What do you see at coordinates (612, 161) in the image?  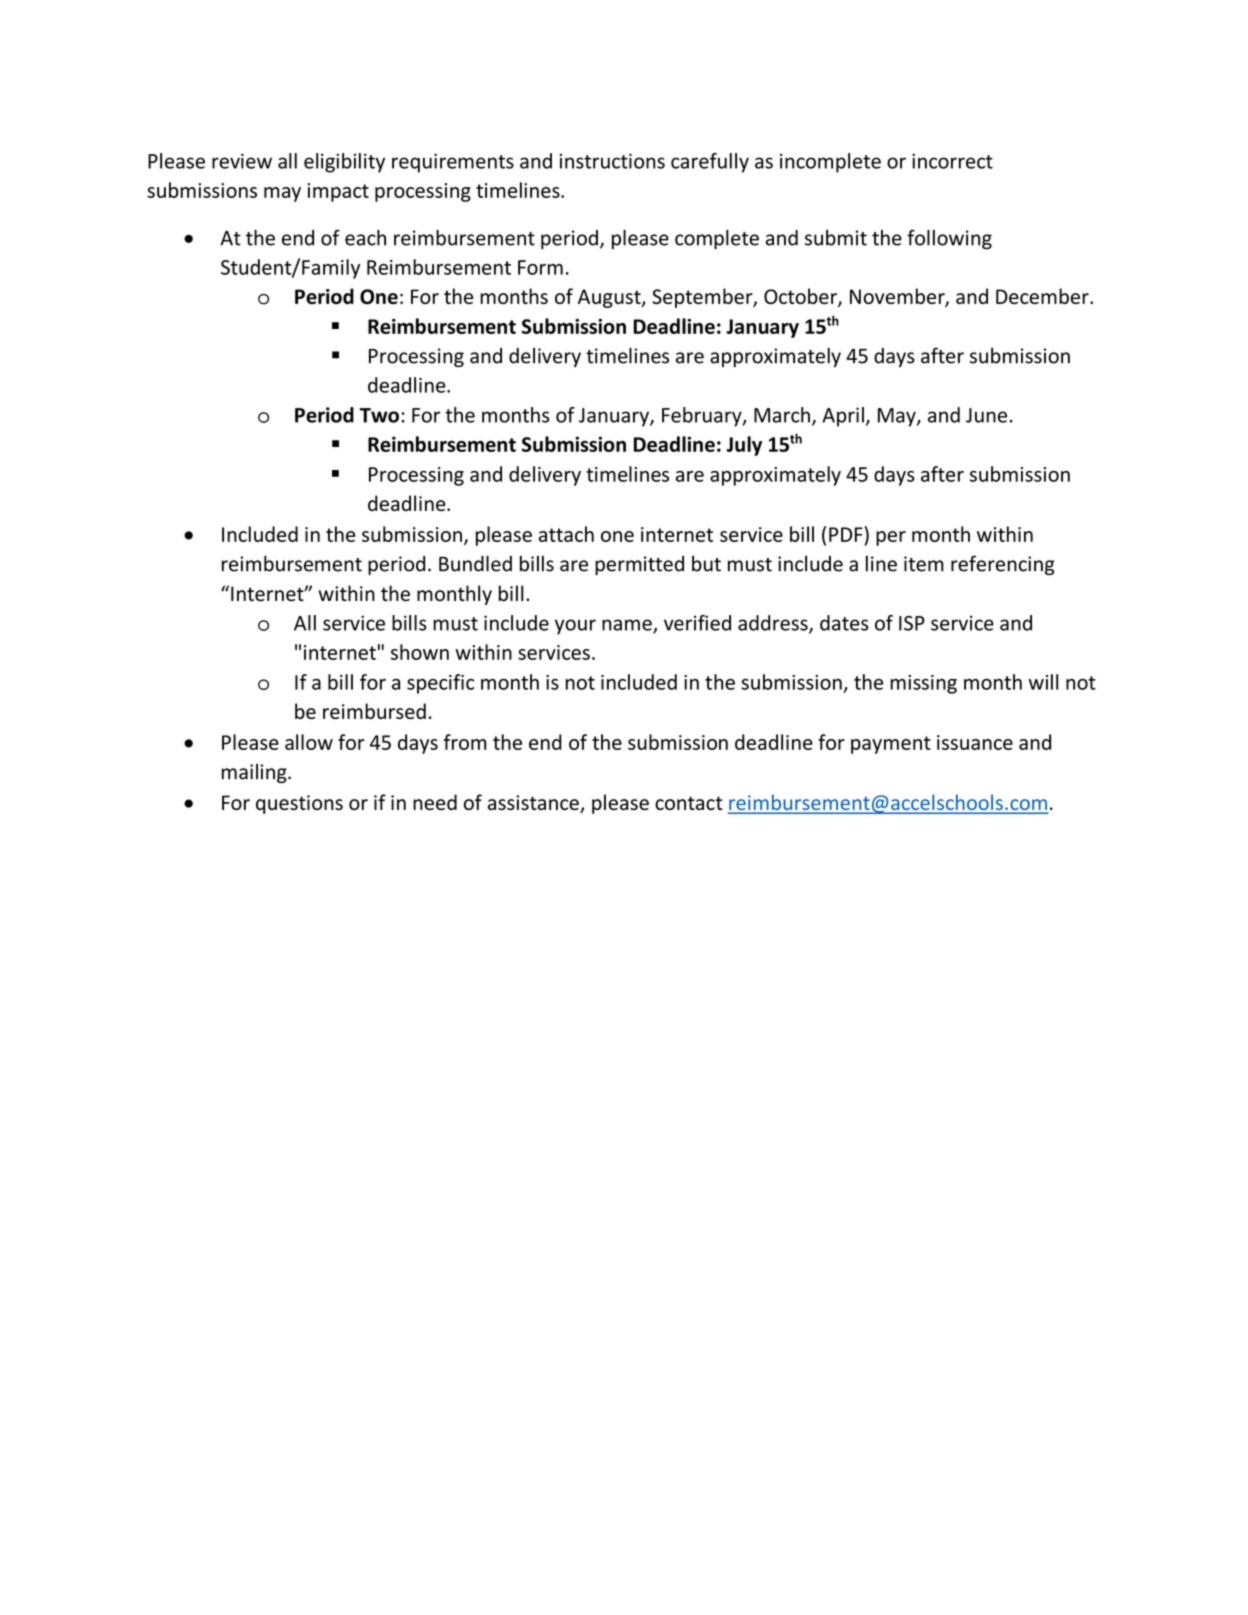 I see `instructions` at bounding box center [612, 161].
